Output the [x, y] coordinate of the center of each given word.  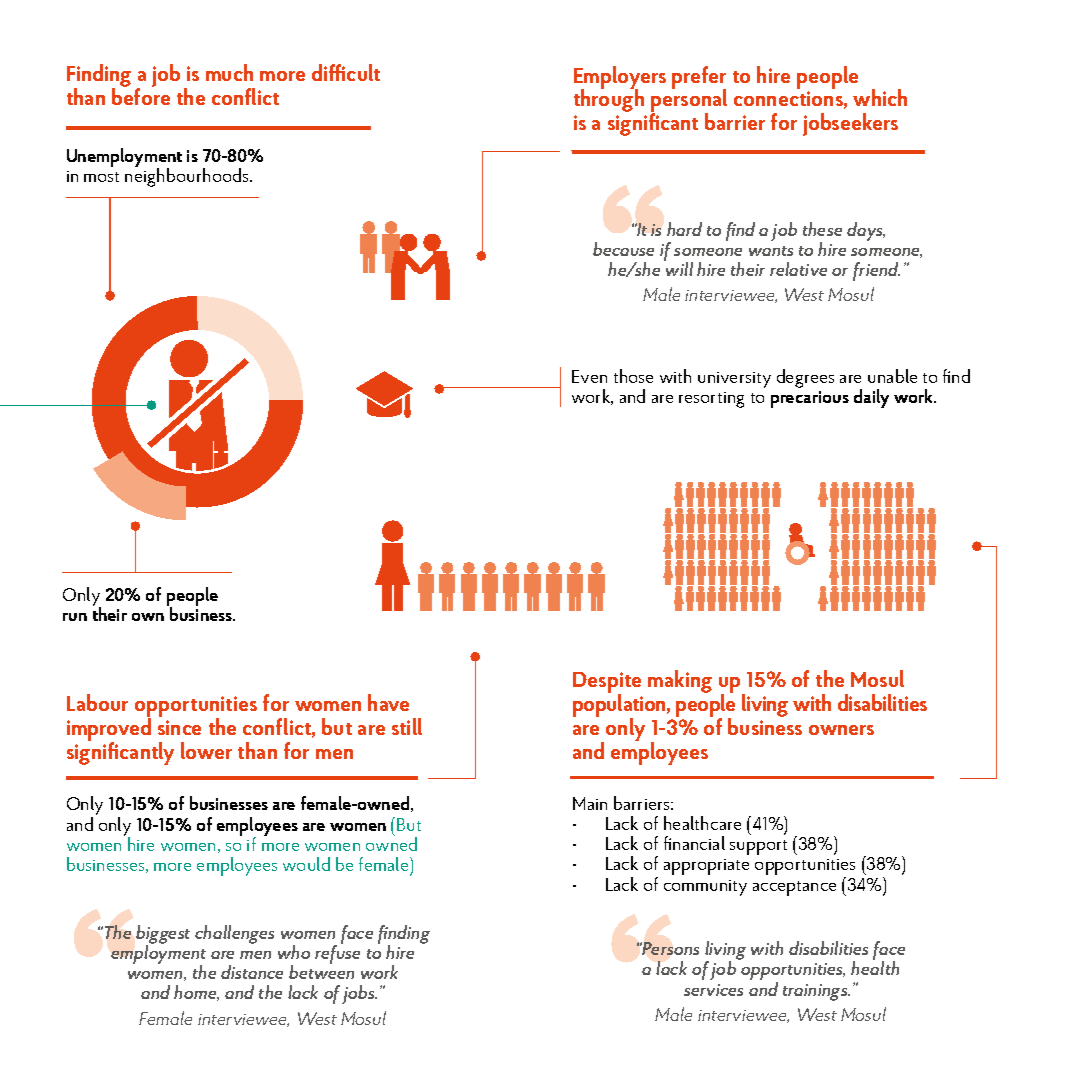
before [141, 96]
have [388, 702]
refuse [337, 953]
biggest [163, 935]
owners [841, 730]
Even [589, 376]
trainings [816, 992]
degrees [805, 378]
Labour [97, 702]
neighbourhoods [188, 176]
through [609, 100]
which [880, 97]
